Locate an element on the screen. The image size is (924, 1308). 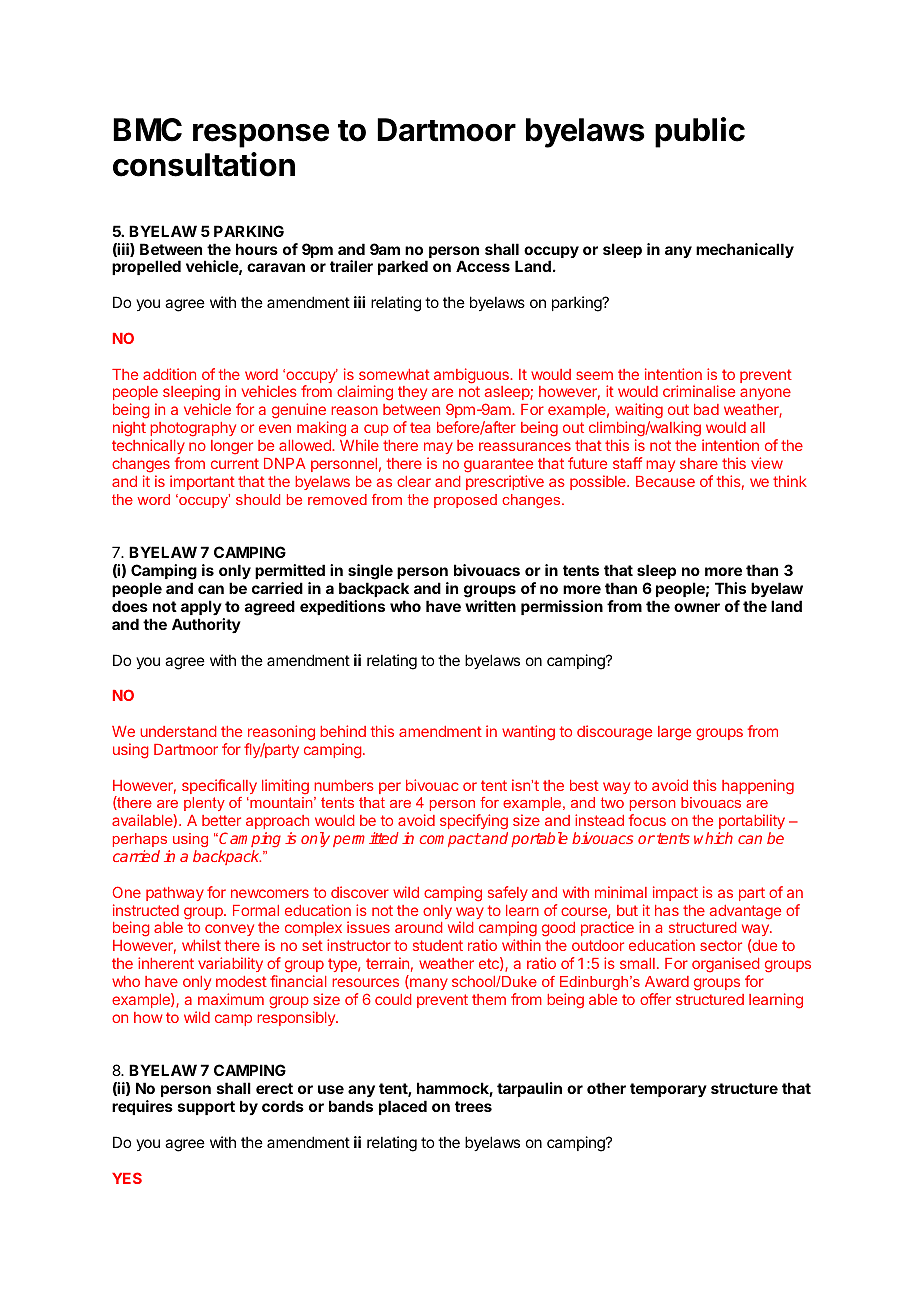
consultation is located at coordinates (204, 164).
